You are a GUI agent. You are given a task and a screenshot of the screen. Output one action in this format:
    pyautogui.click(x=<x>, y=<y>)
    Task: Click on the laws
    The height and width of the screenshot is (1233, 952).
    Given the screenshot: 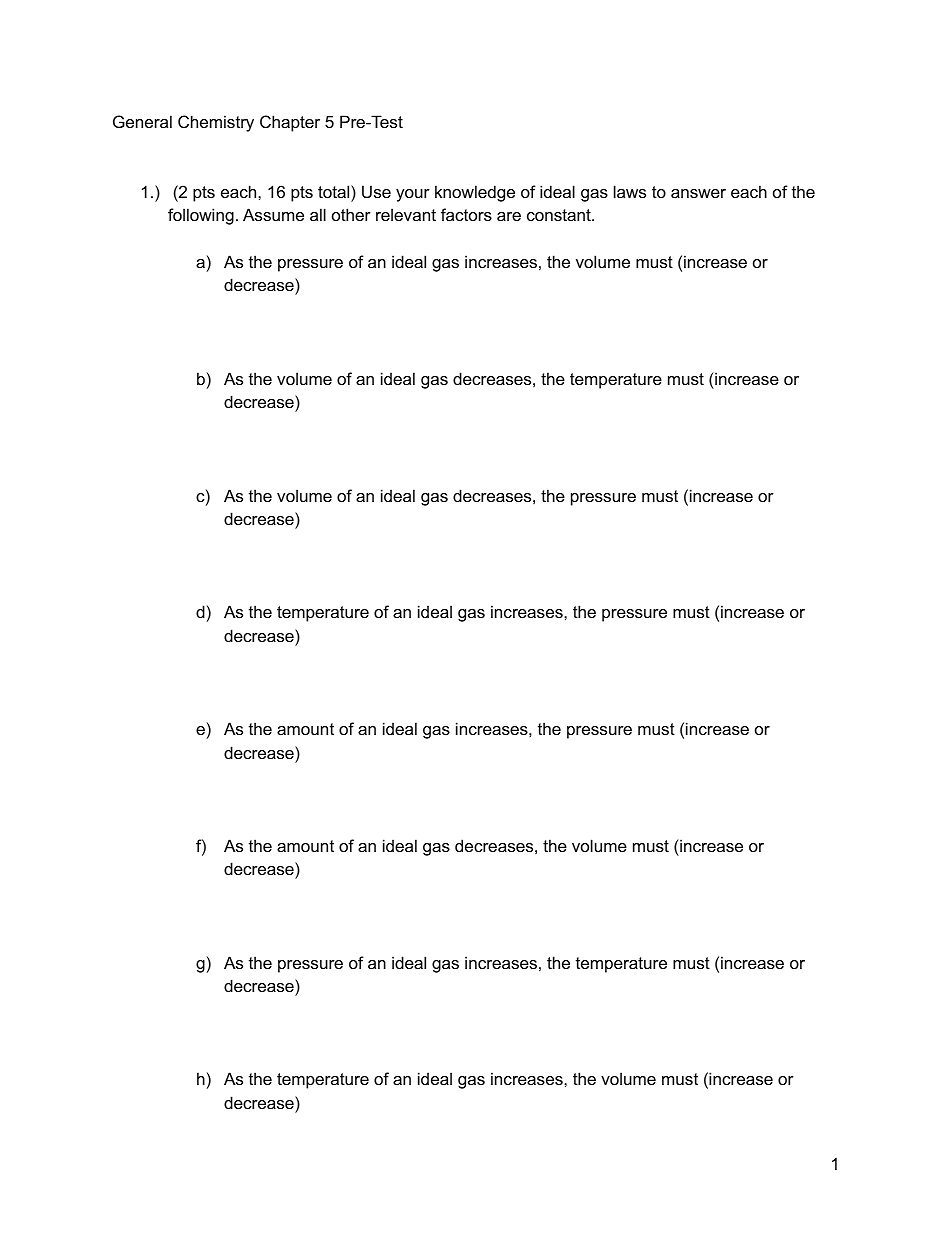 What is the action you would take?
    pyautogui.click(x=630, y=191)
